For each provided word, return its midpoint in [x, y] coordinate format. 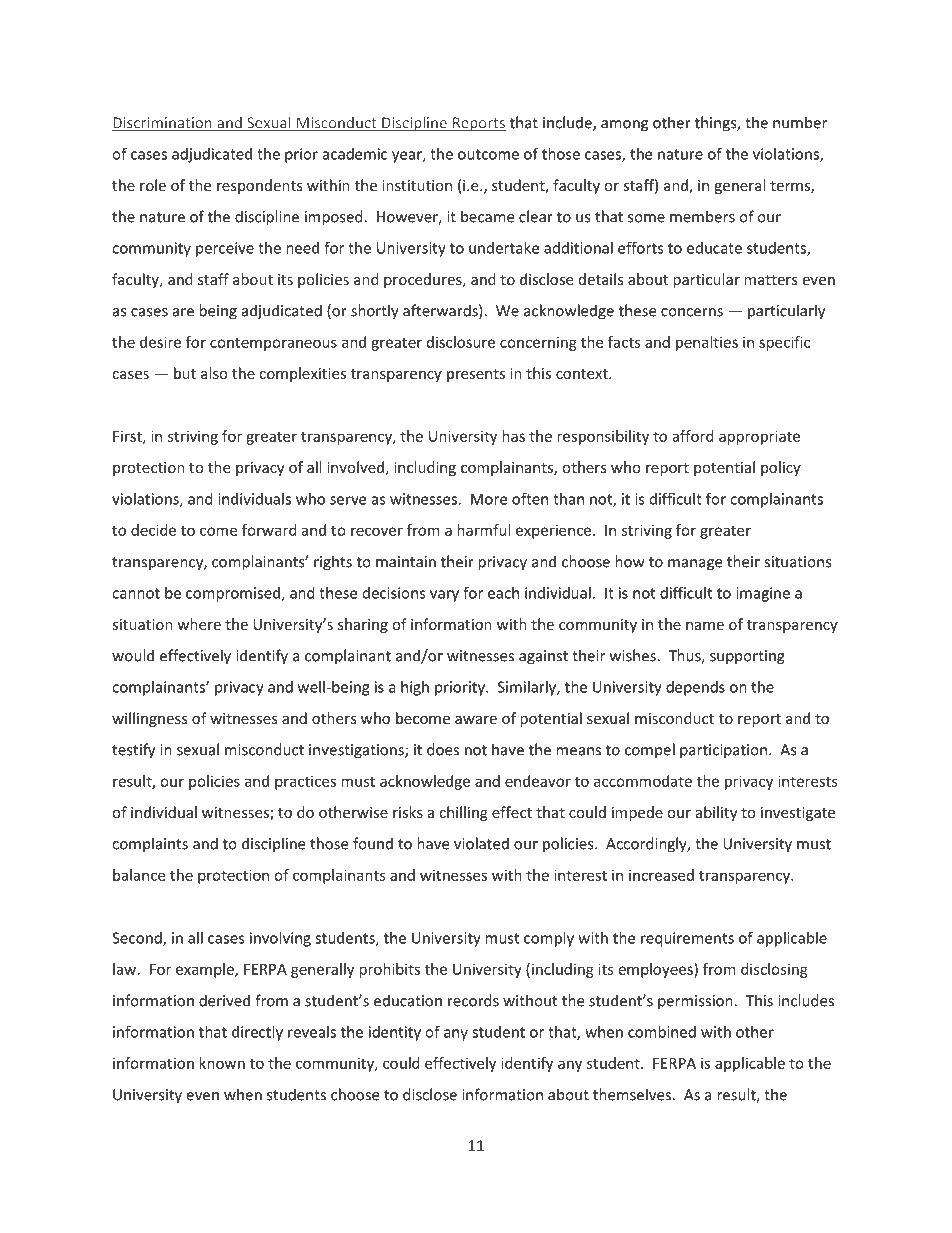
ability [716, 813]
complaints [150, 845]
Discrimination [163, 124]
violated [481, 843]
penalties [707, 343]
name [705, 626]
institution [417, 185]
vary [444, 596]
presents [476, 375]
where [199, 624]
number [800, 122]
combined [662, 1032]
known [222, 1063]
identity [395, 1033]
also [214, 373]
